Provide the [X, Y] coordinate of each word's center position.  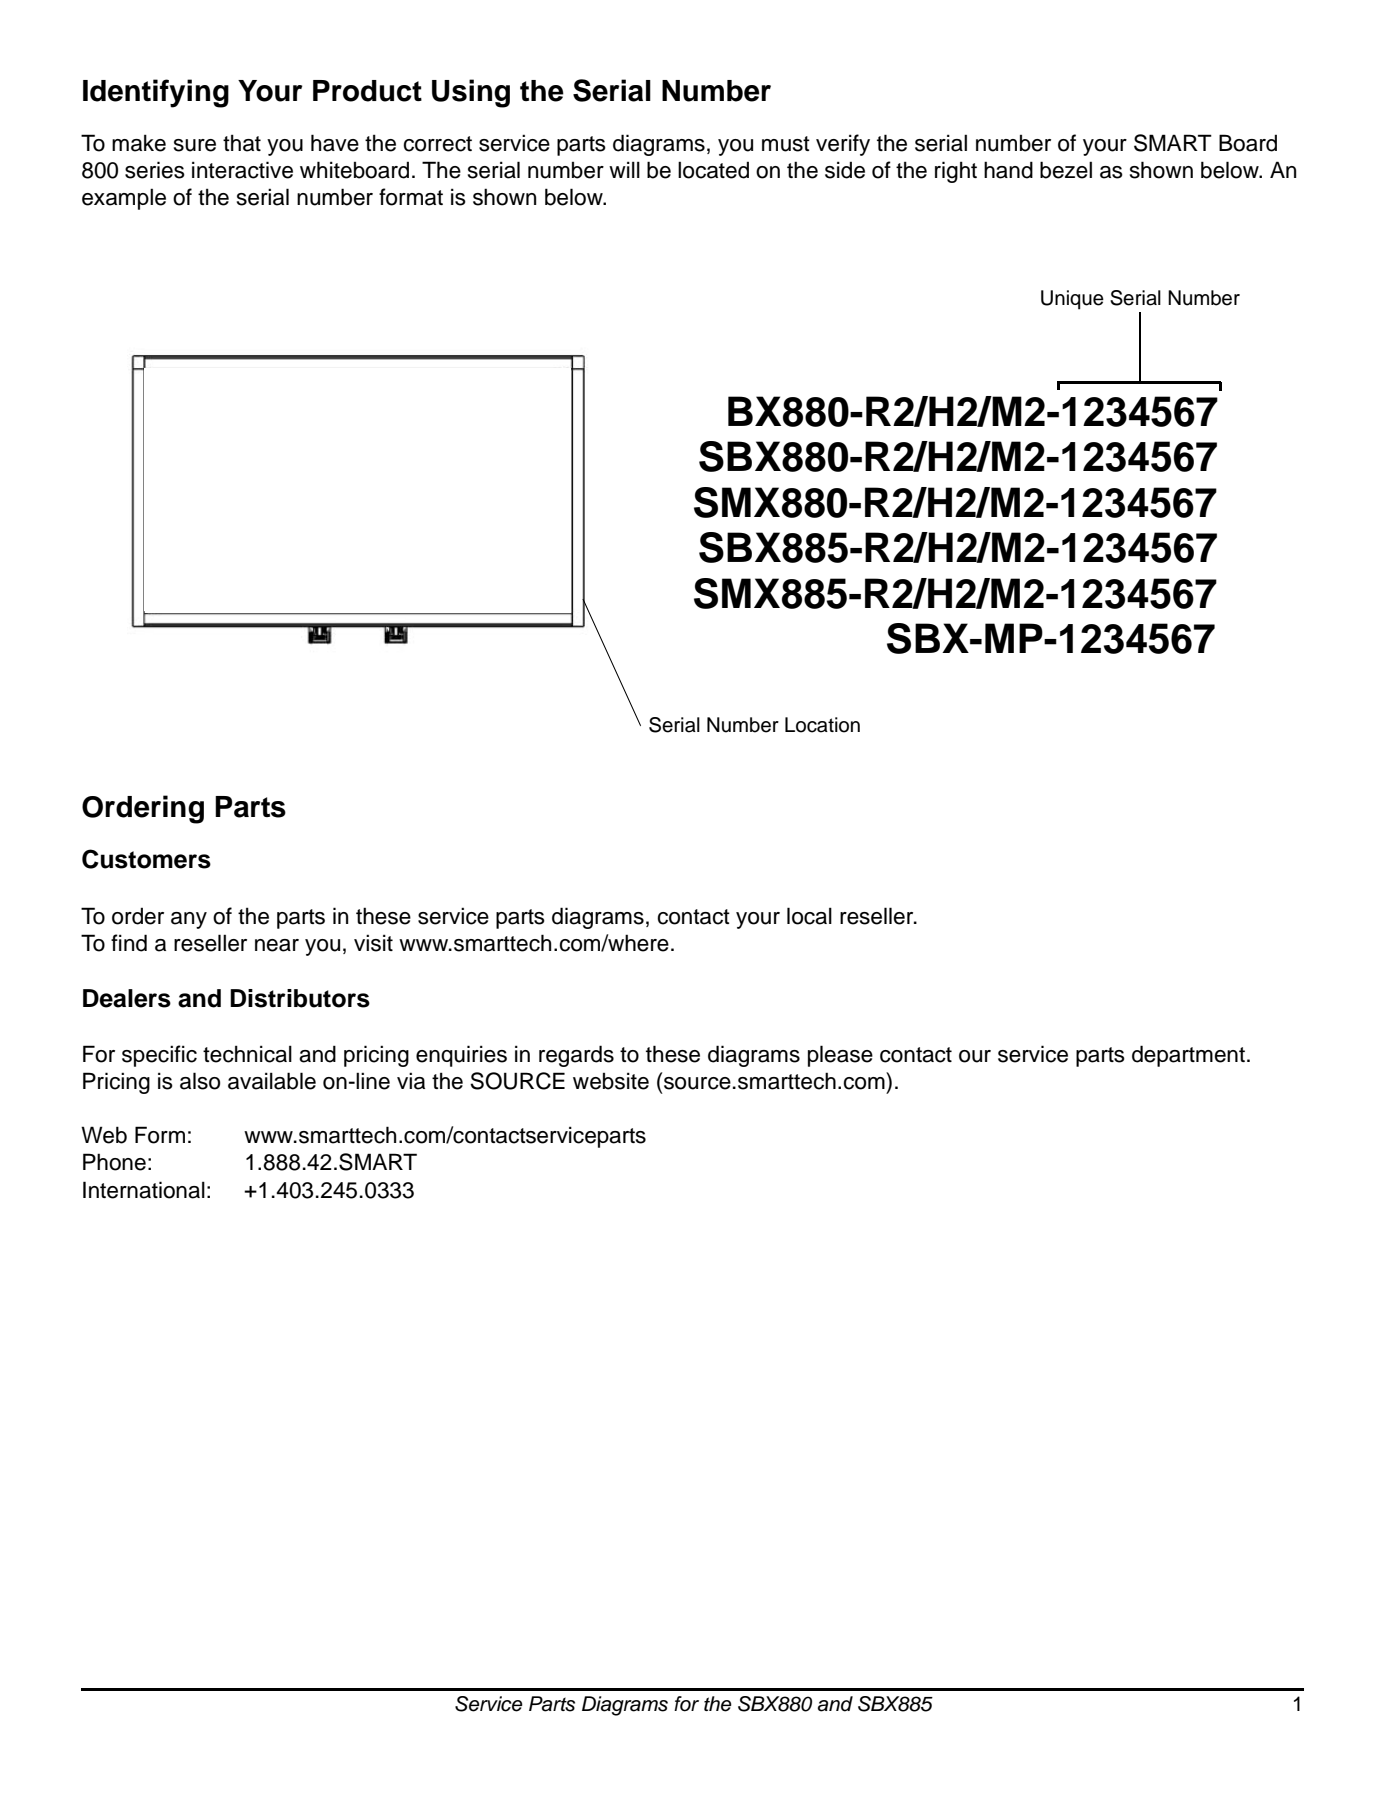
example [124, 199]
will [624, 169]
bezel [1066, 170]
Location [822, 725]
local [809, 916]
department [1190, 1056]
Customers [146, 859]
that [242, 143]
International [144, 1190]
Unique [1072, 300]
